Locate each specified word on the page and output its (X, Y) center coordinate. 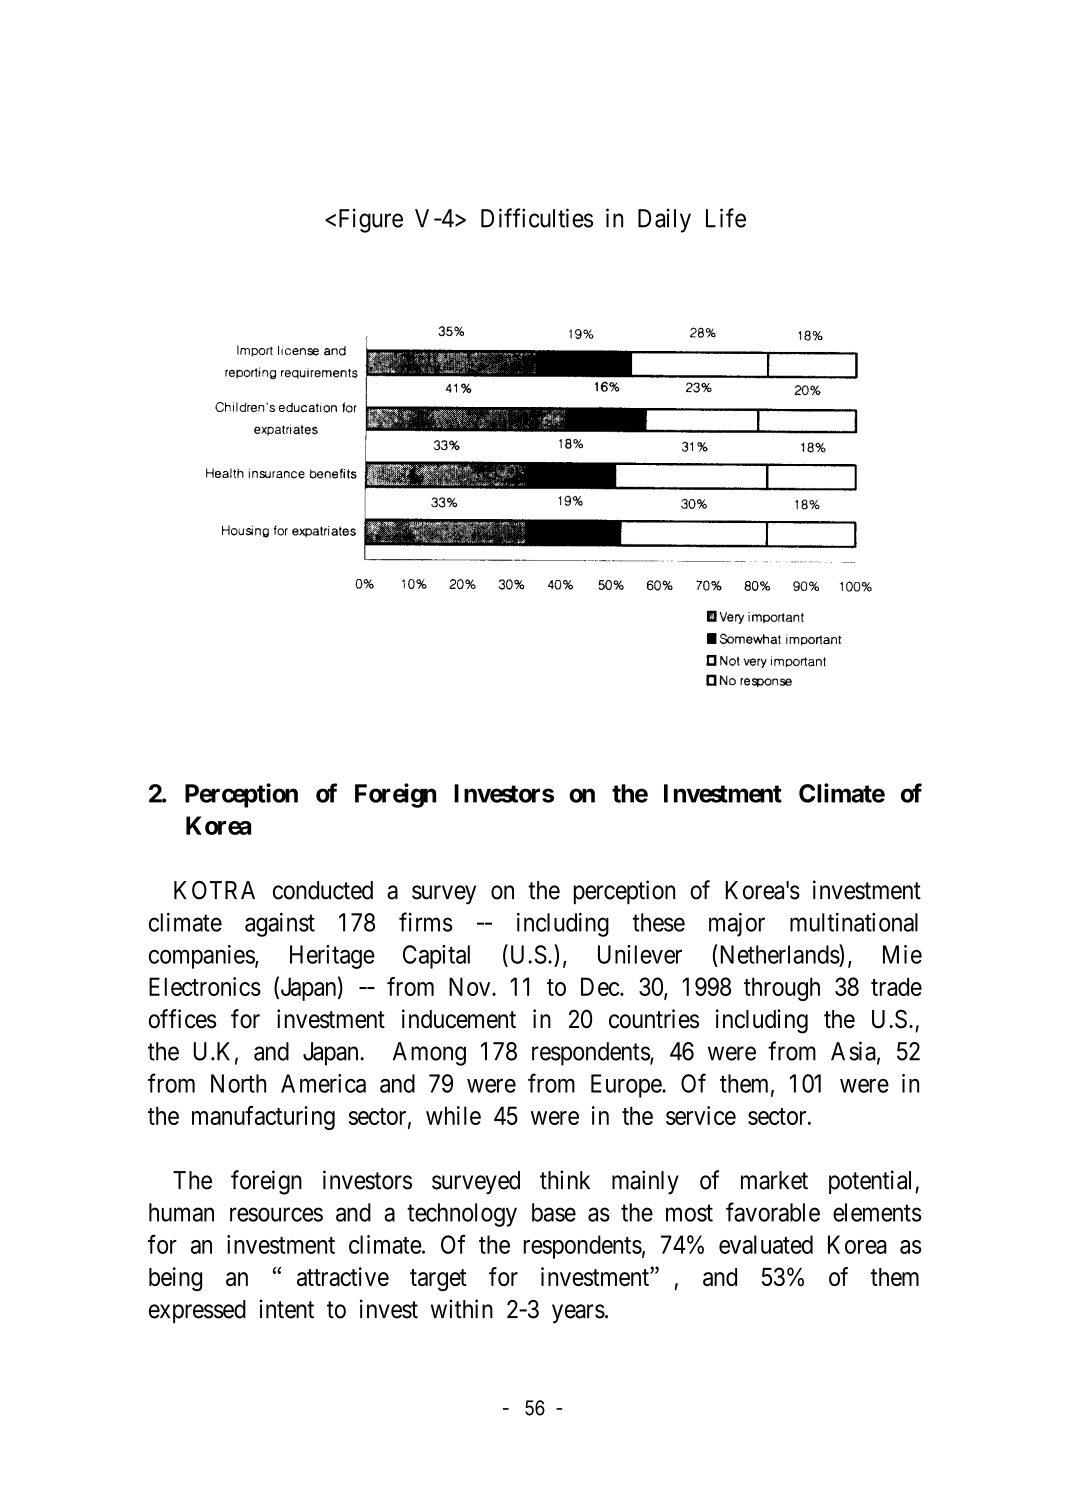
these (659, 922)
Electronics (205, 986)
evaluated (766, 1244)
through (782, 989)
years (578, 1314)
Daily (664, 220)
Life (726, 218)
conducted (323, 890)
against (280, 925)
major (737, 924)
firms (426, 922)
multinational (854, 922)
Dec (601, 986)
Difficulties (537, 218)
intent (287, 1309)
